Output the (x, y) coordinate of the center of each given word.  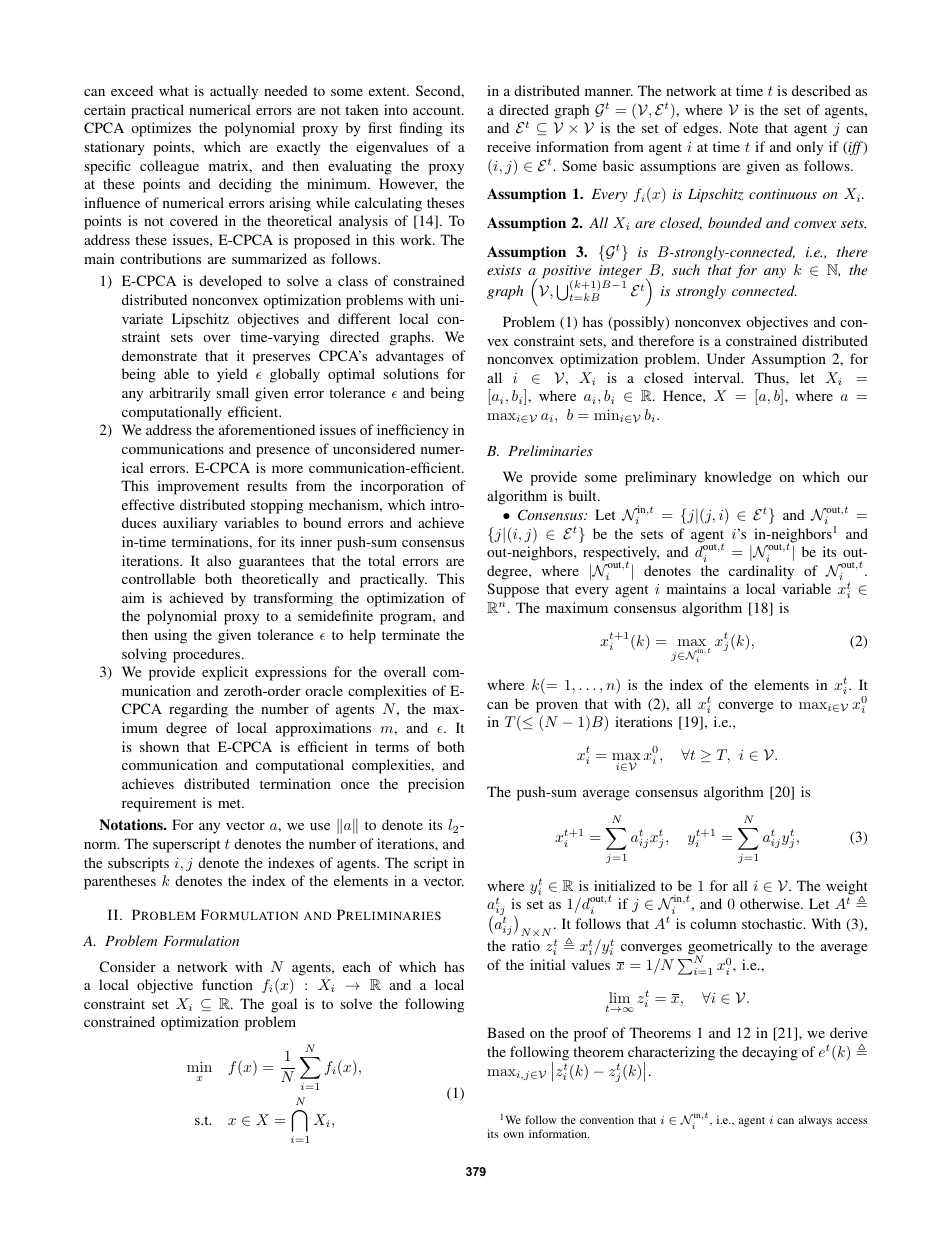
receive (509, 146)
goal (284, 1005)
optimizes (161, 129)
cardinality (761, 572)
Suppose (513, 590)
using (170, 636)
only (809, 148)
